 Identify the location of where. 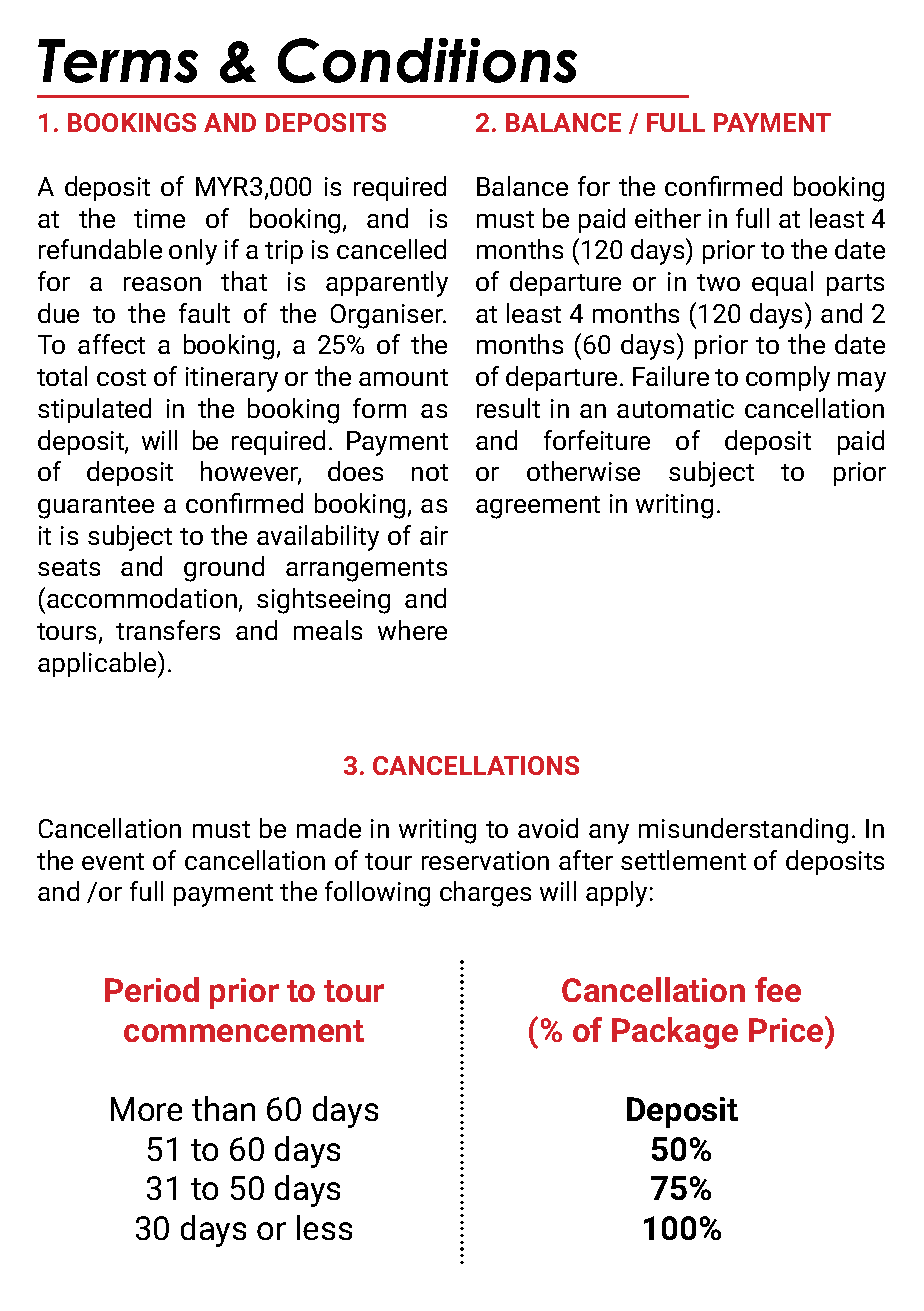
(412, 630).
